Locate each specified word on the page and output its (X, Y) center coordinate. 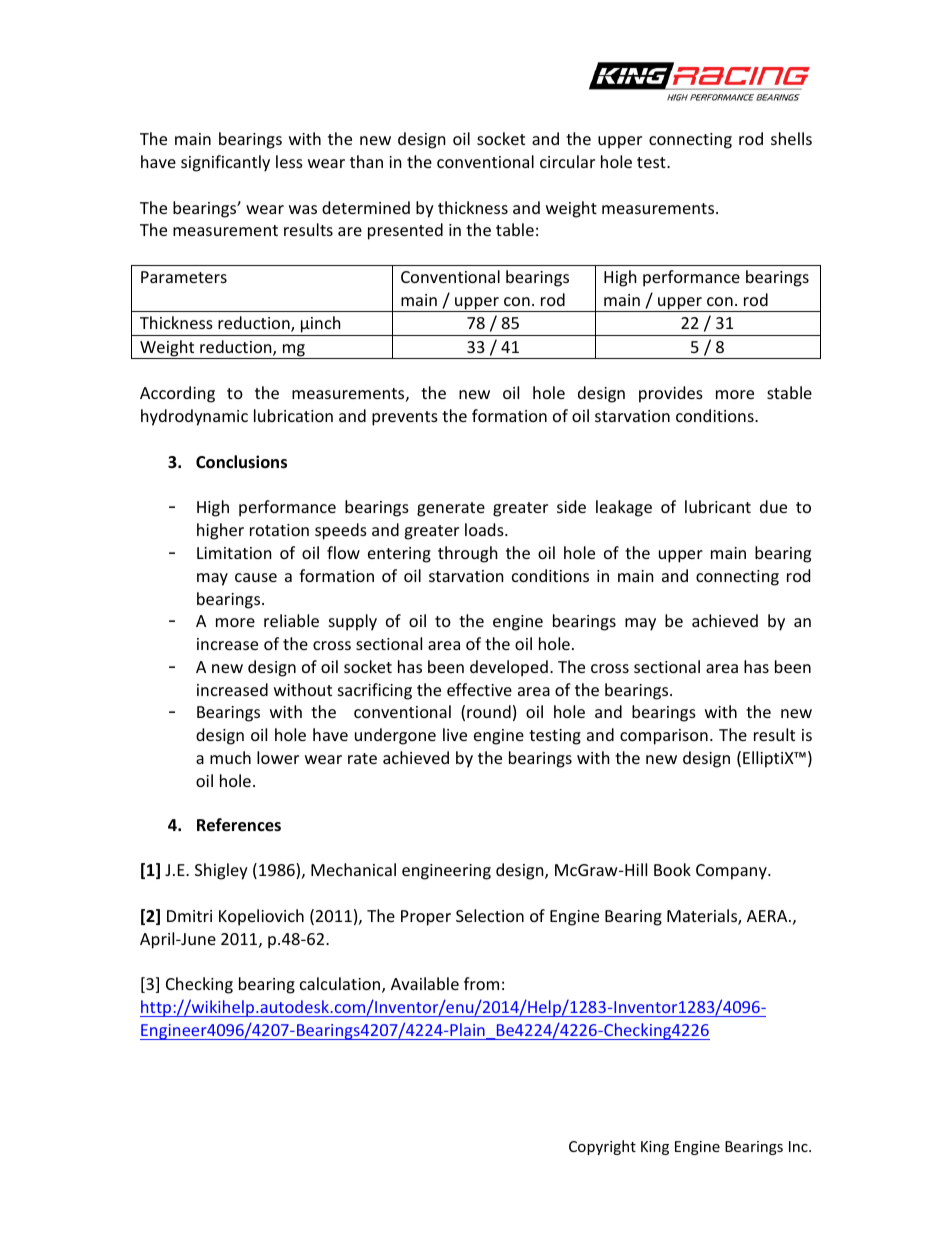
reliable (291, 620)
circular (567, 161)
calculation (340, 983)
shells (791, 138)
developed (509, 668)
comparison (664, 737)
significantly (225, 163)
